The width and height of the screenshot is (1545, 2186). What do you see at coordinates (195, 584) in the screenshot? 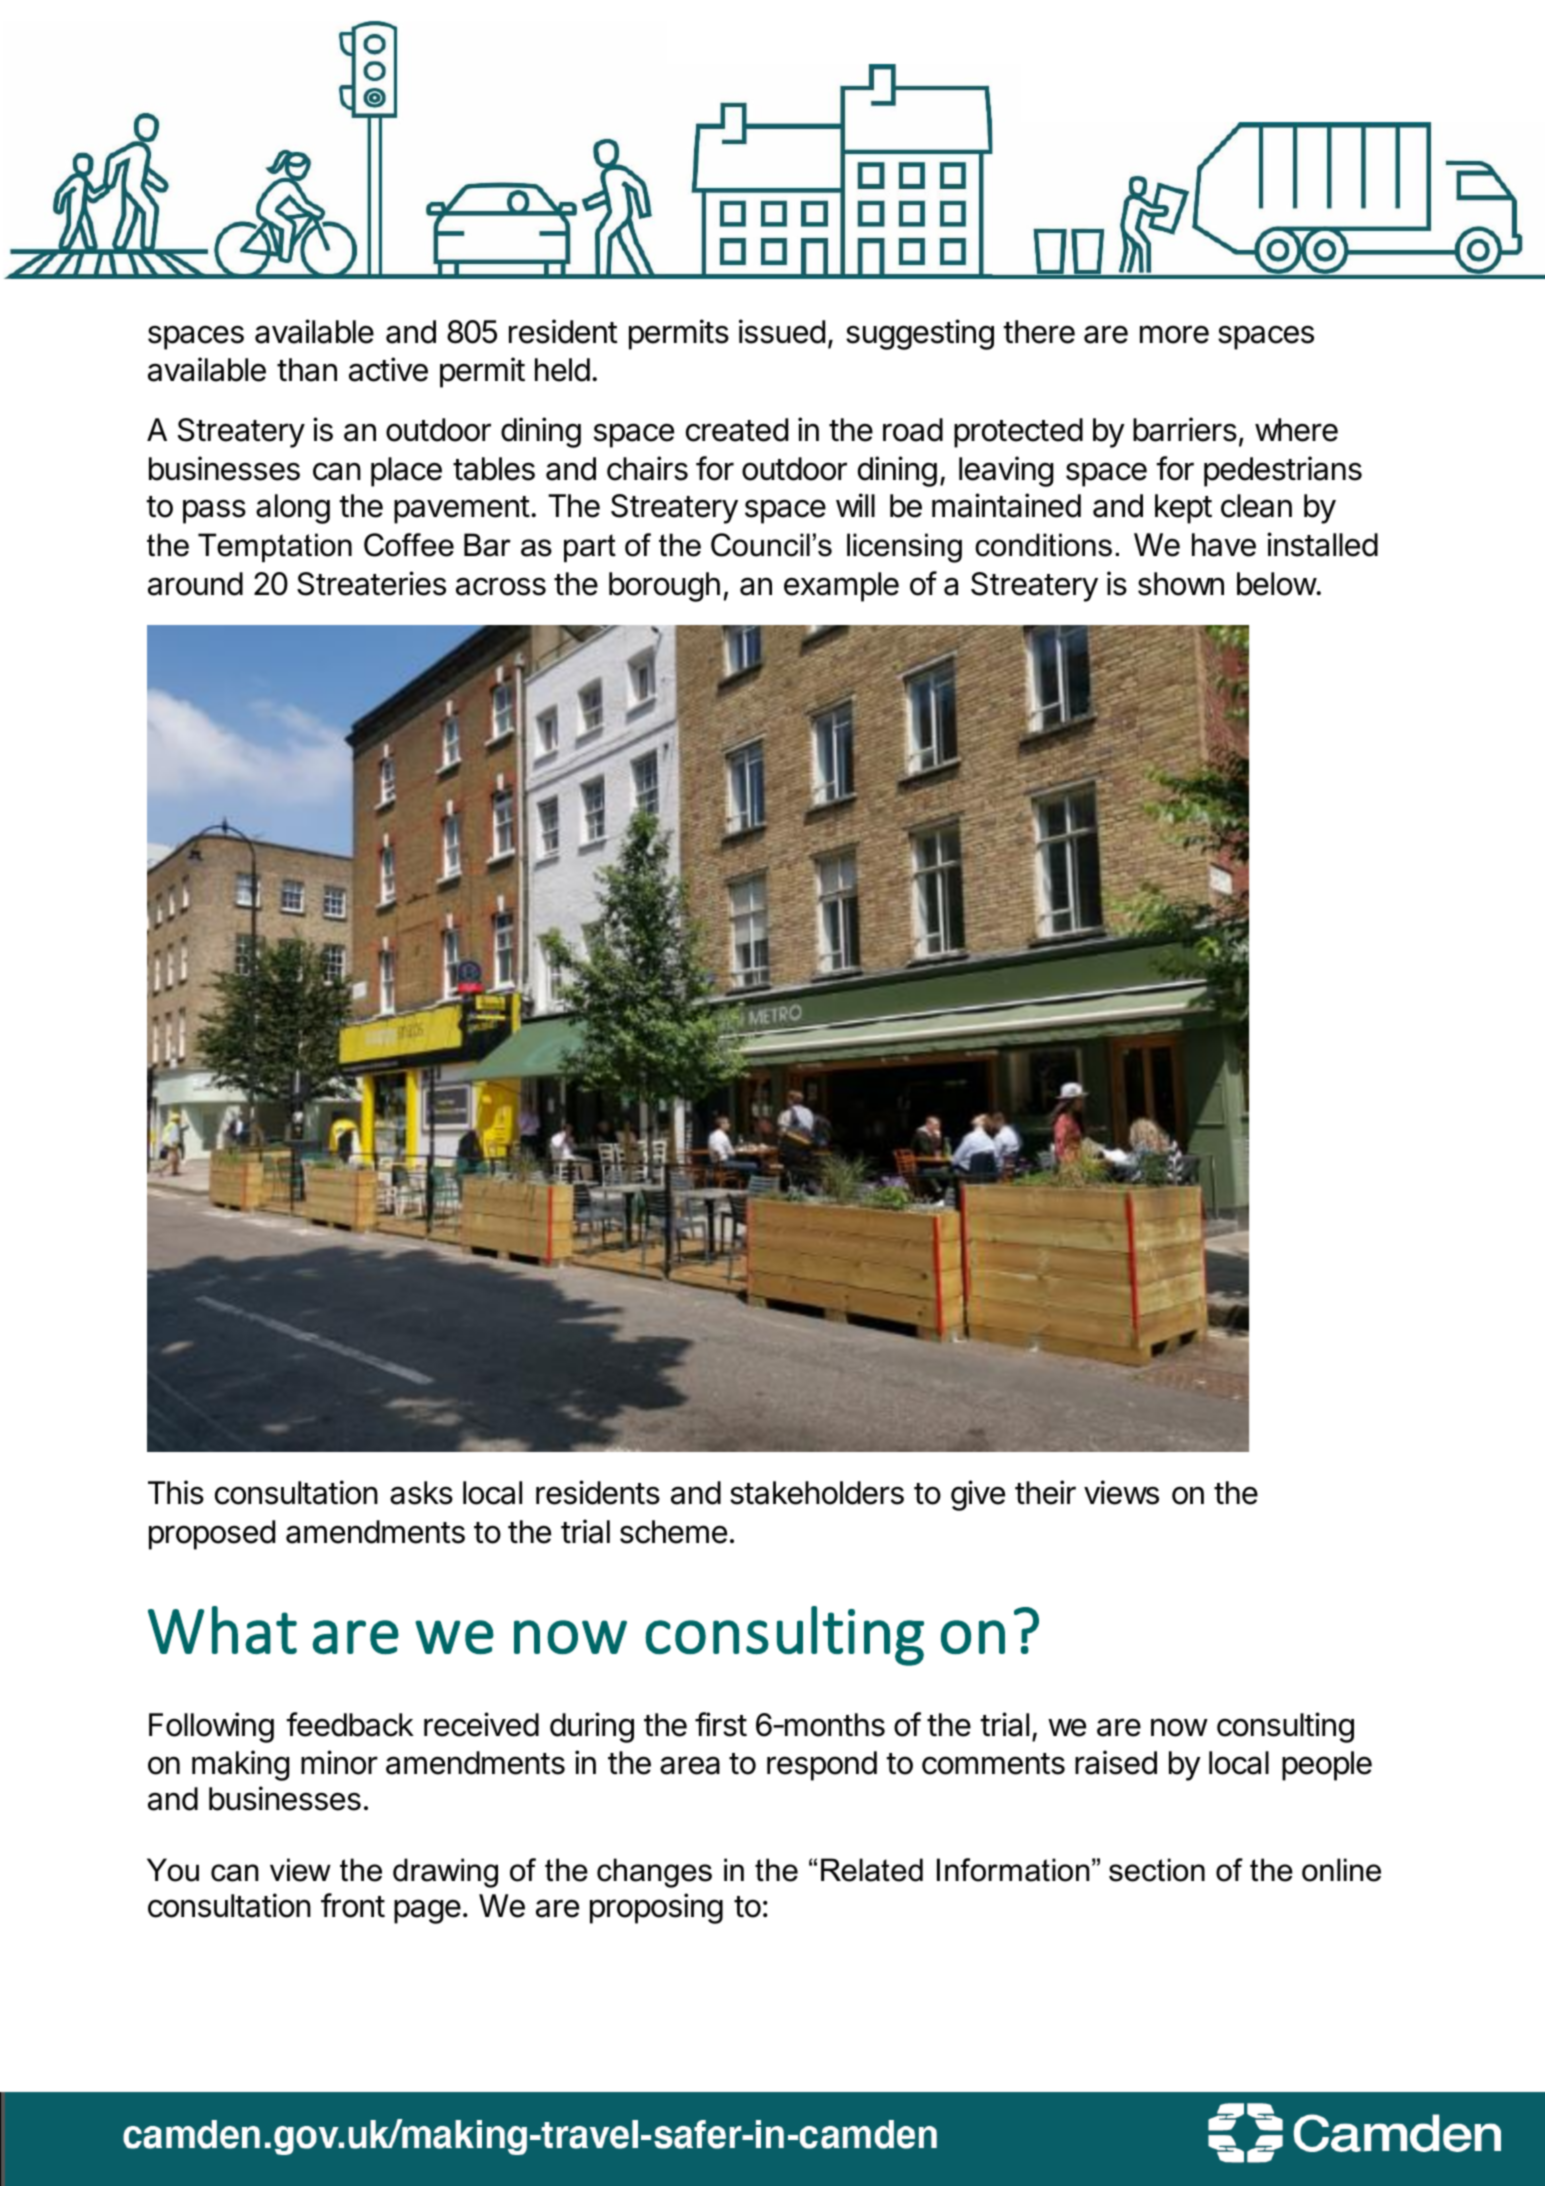
I see `around` at bounding box center [195, 584].
